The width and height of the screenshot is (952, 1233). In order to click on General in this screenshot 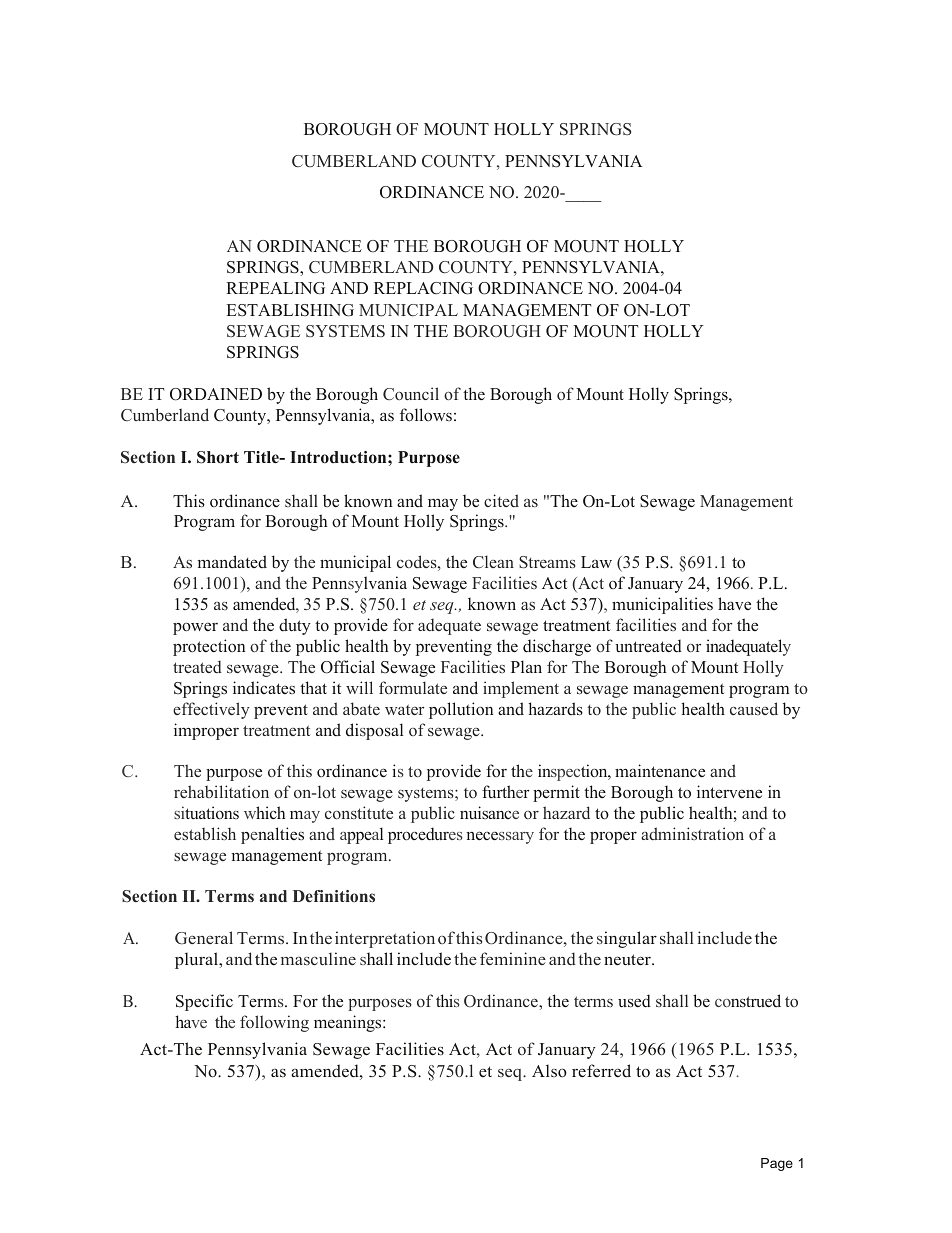, I will do `click(204, 938)`.
